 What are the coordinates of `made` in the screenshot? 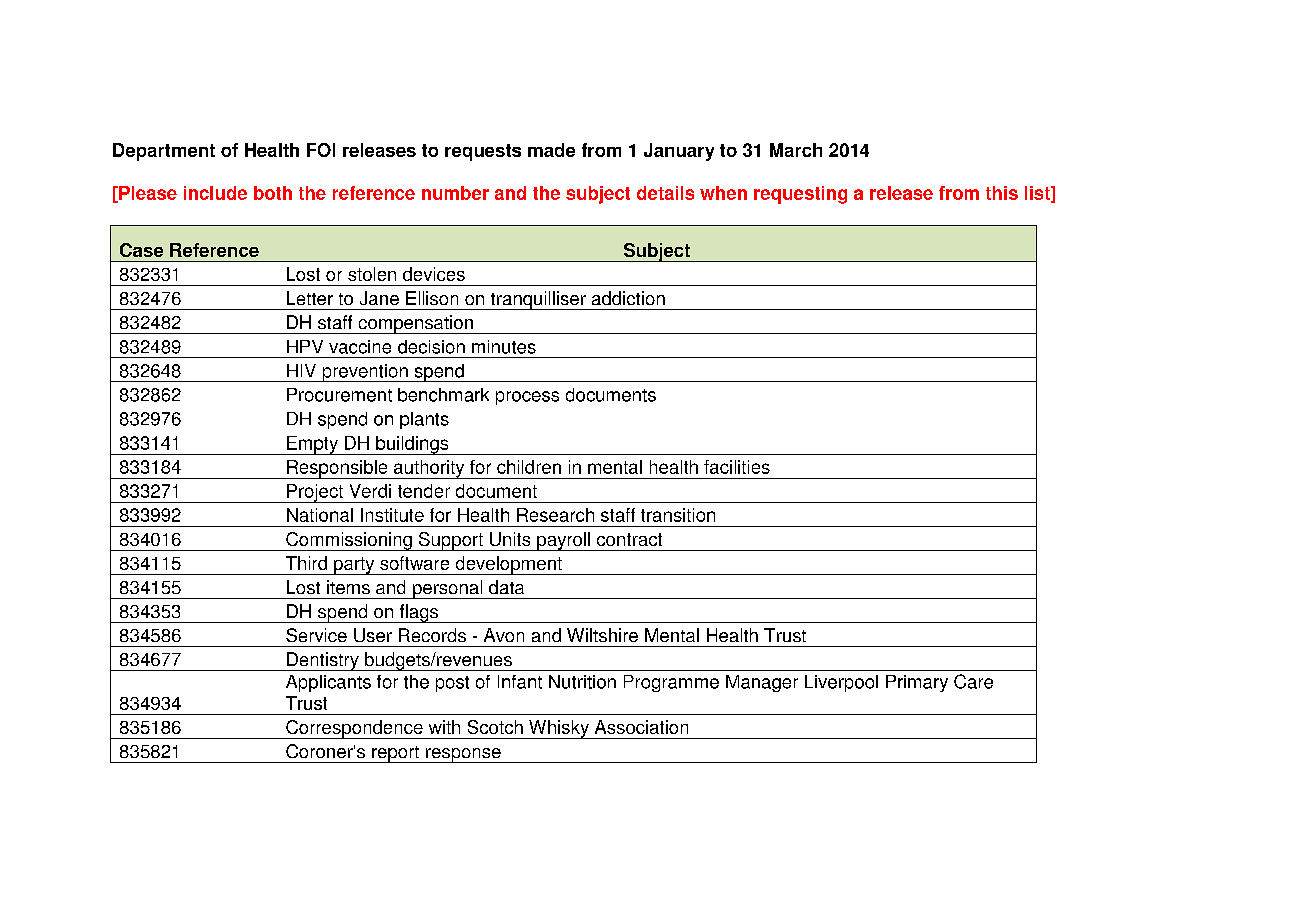 It's located at (551, 150).
